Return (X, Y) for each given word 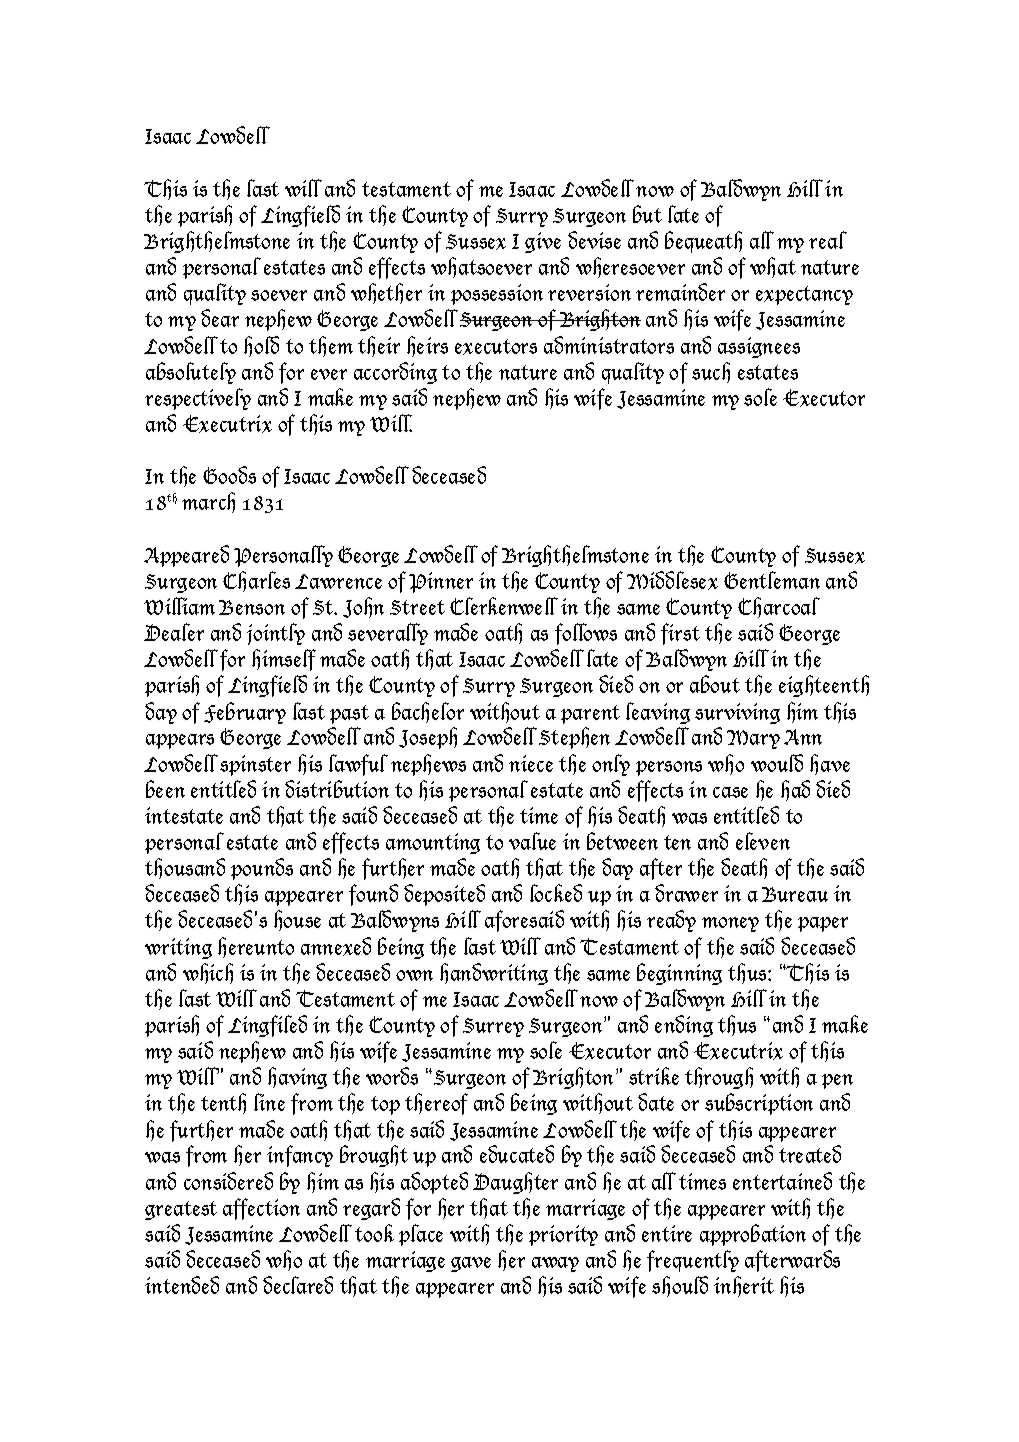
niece (531, 763)
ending (684, 1026)
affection (261, 1209)
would (777, 763)
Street (417, 607)
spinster (255, 765)
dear (220, 318)
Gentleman (772, 580)
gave (471, 1264)
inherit (744, 1286)
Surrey (493, 1027)
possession (497, 294)
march (208, 502)
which (208, 973)
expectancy (804, 295)
